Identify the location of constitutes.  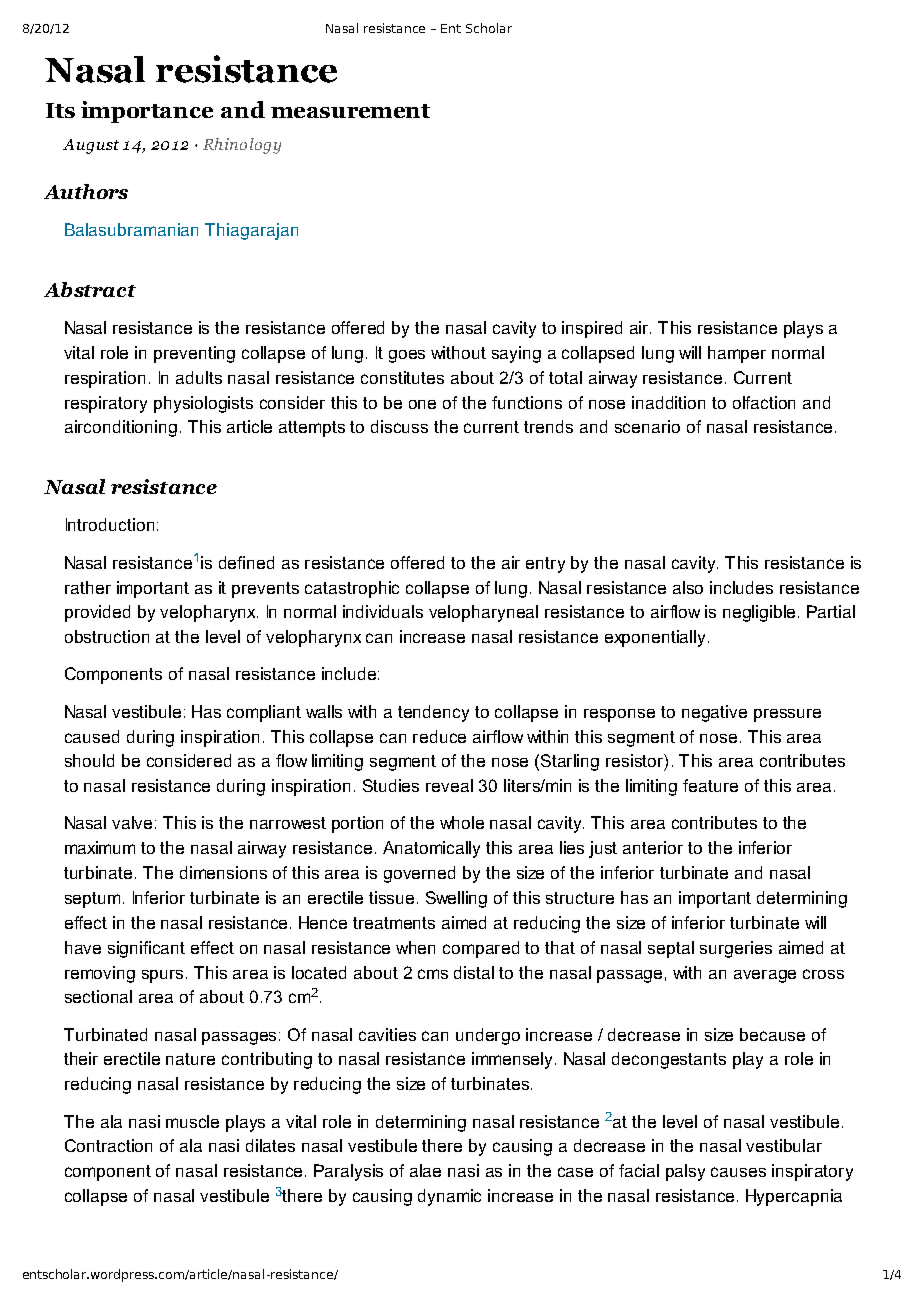
(402, 377).
